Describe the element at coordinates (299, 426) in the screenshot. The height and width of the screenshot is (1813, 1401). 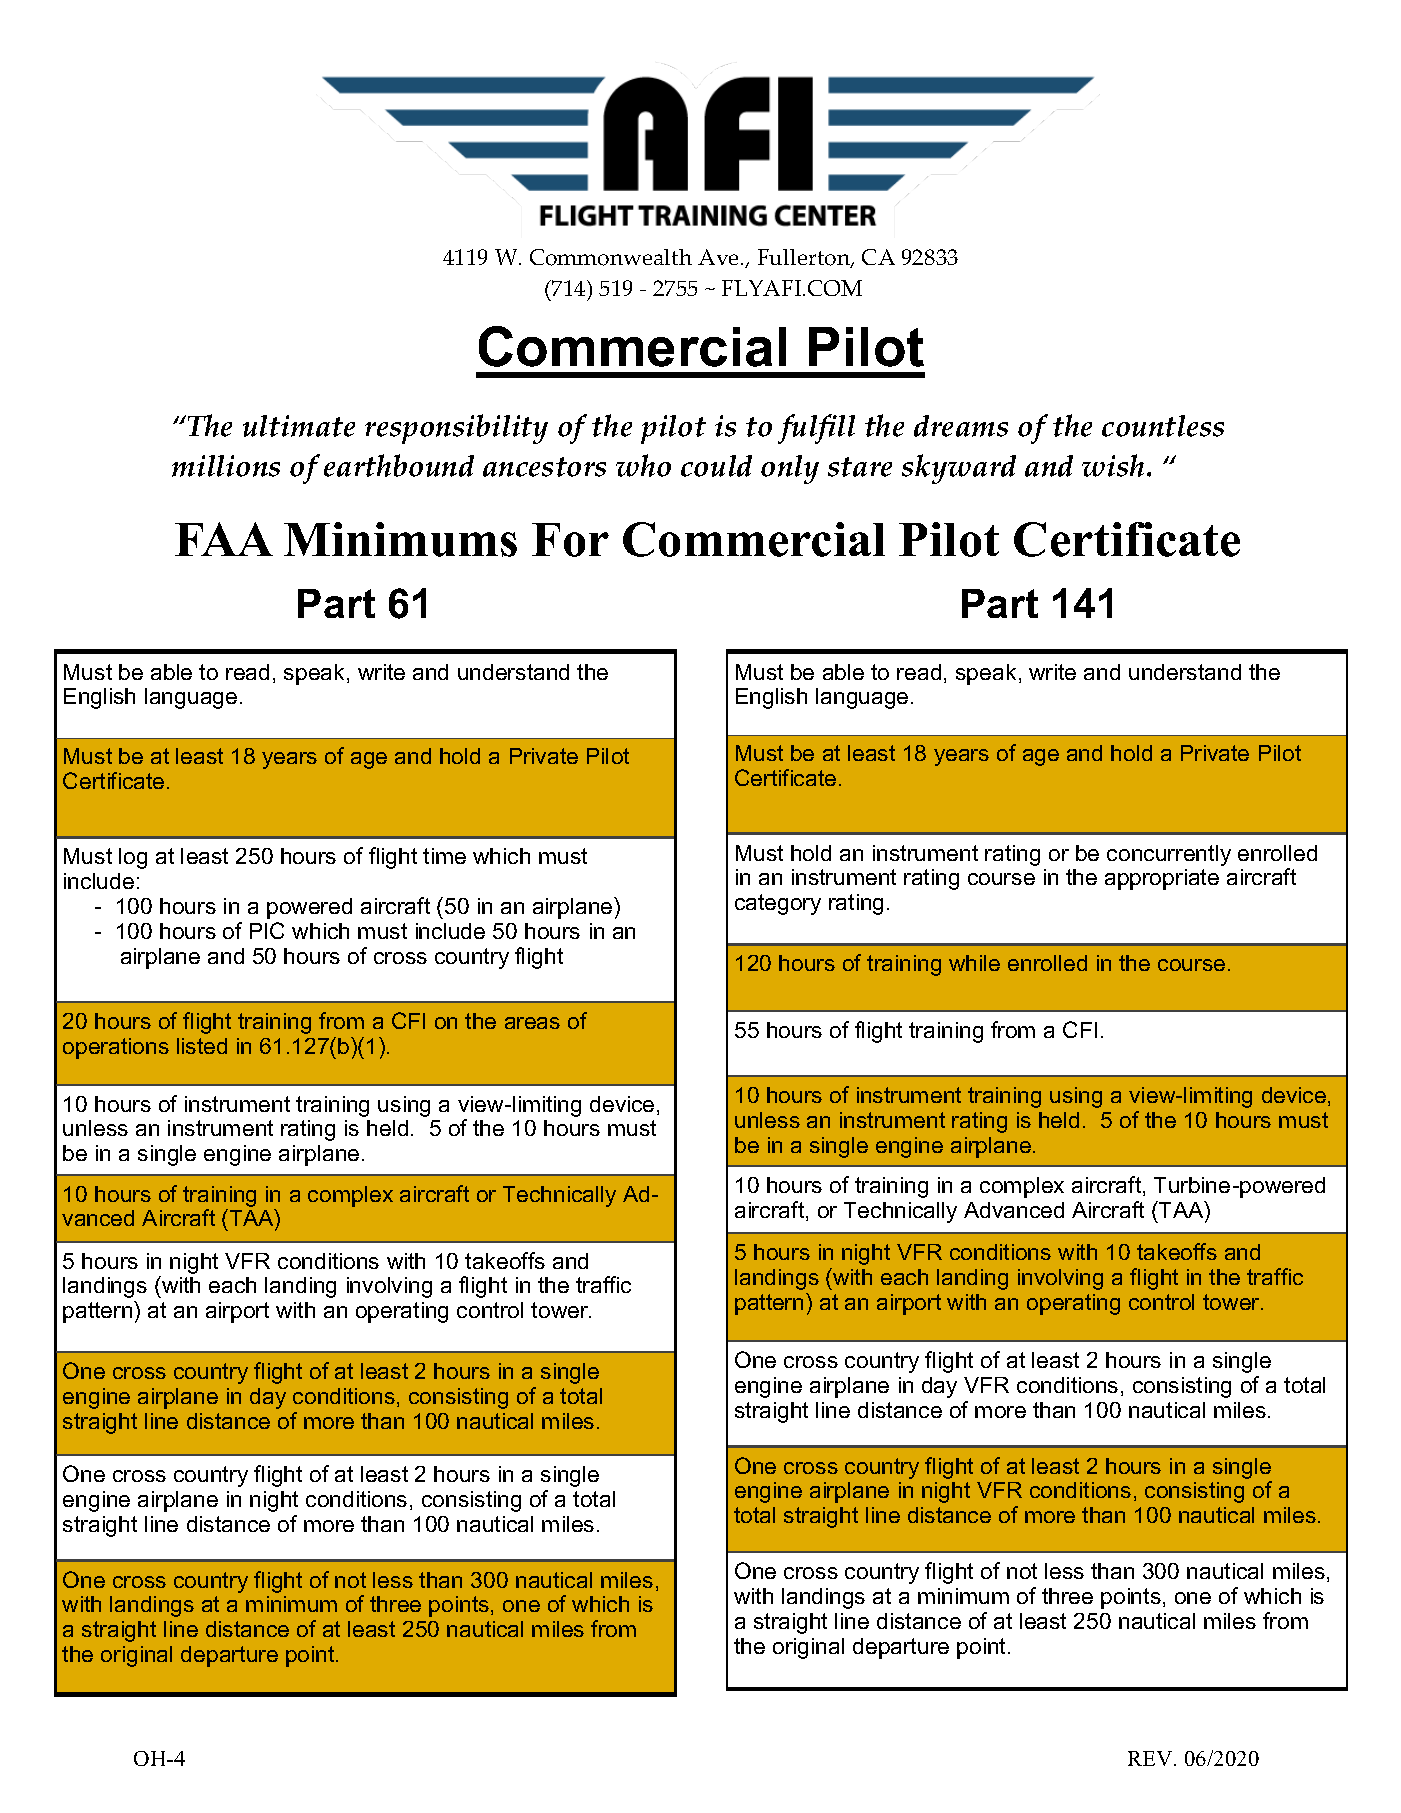
I see `ultimate` at that location.
